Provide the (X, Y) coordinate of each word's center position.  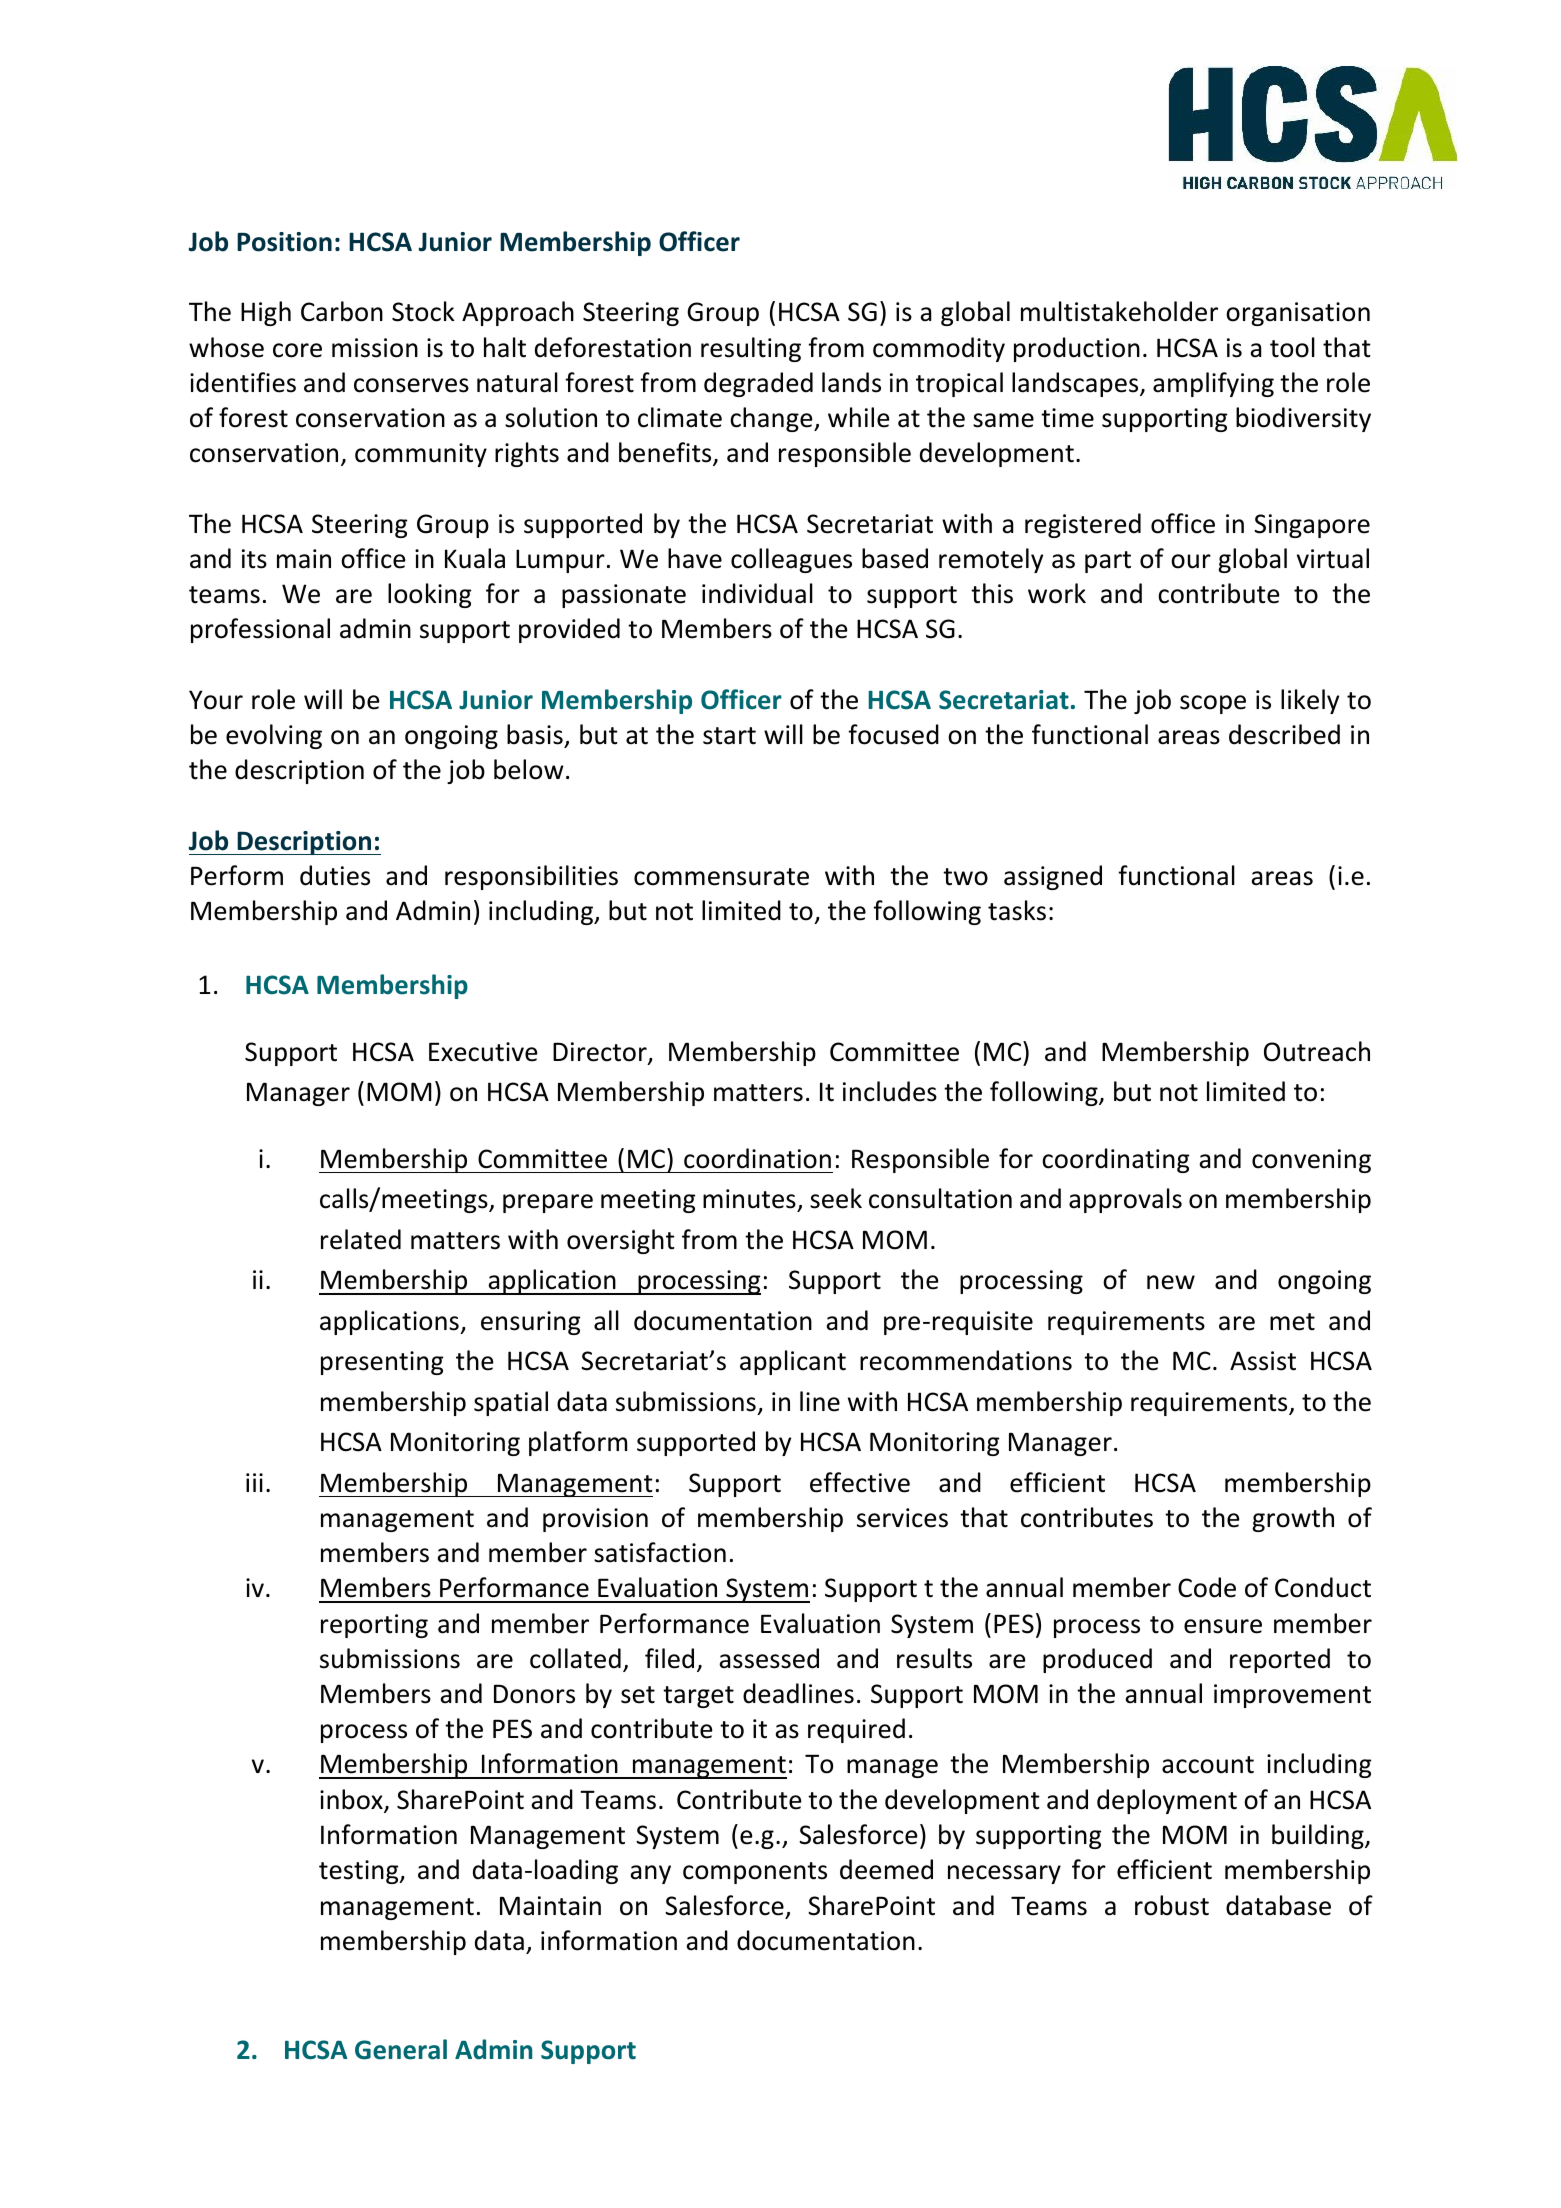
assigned (1053, 877)
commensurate (721, 877)
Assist (1263, 1361)
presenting (382, 1363)
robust (1172, 1905)
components (755, 1873)
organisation (1298, 314)
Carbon (342, 311)
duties (335, 875)
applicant (793, 1362)
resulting (751, 349)
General (401, 2049)
